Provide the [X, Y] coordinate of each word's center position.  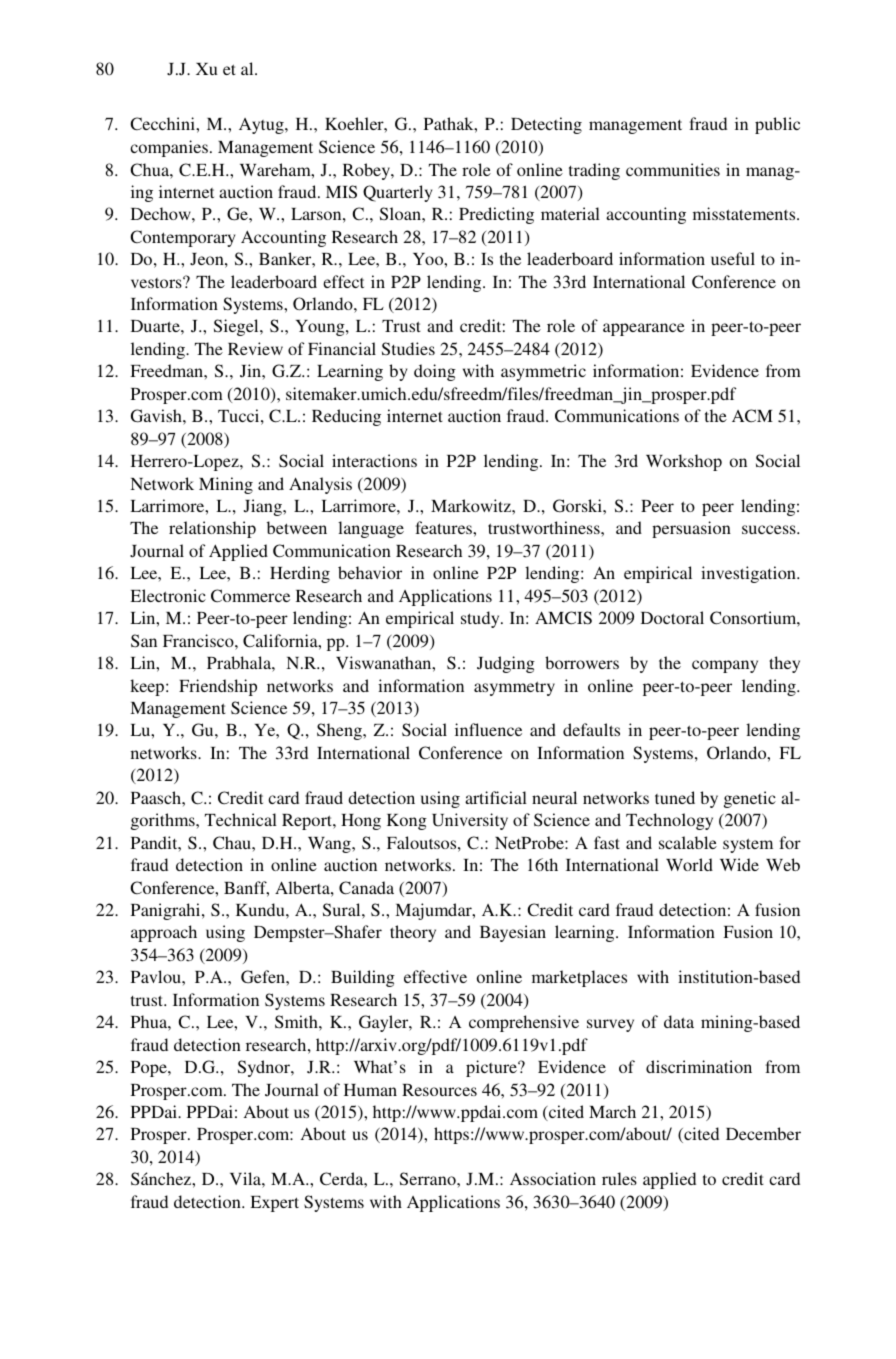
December [763, 1133]
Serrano [429, 1178]
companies [169, 148]
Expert [274, 1204]
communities [673, 169]
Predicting [496, 215]
